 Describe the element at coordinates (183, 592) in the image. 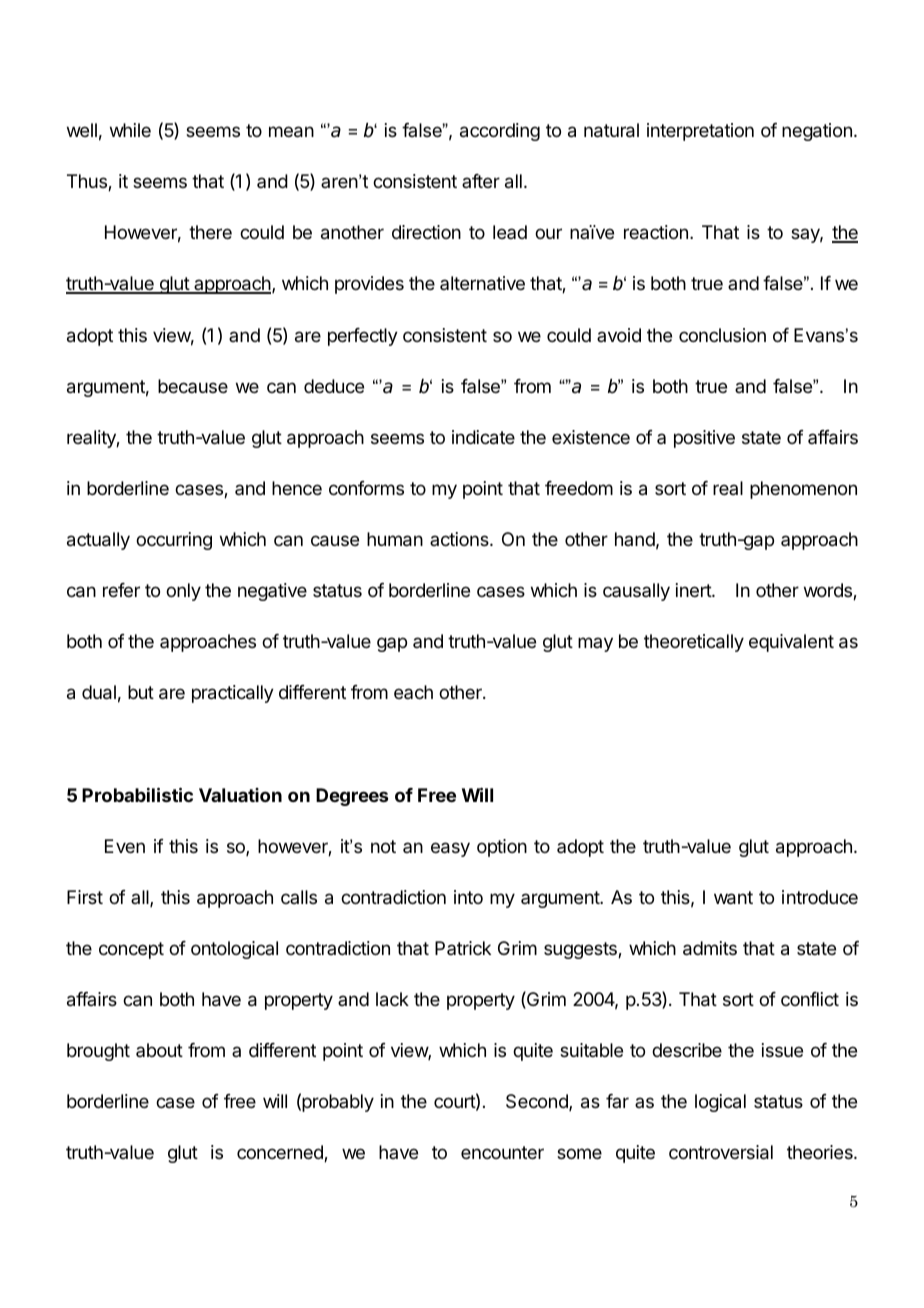

I see `only` at that location.
